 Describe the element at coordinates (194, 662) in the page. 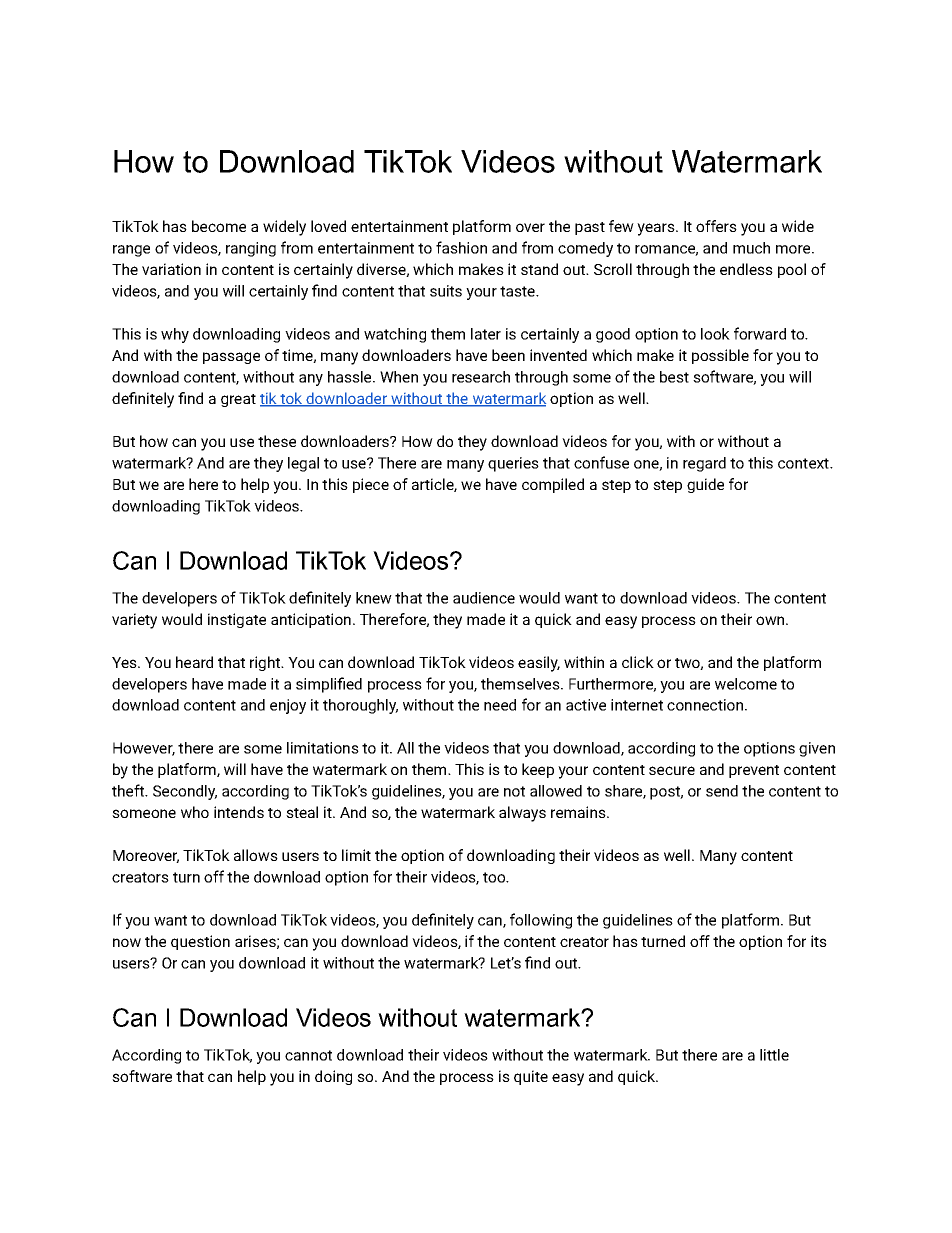

I see `heard` at that location.
